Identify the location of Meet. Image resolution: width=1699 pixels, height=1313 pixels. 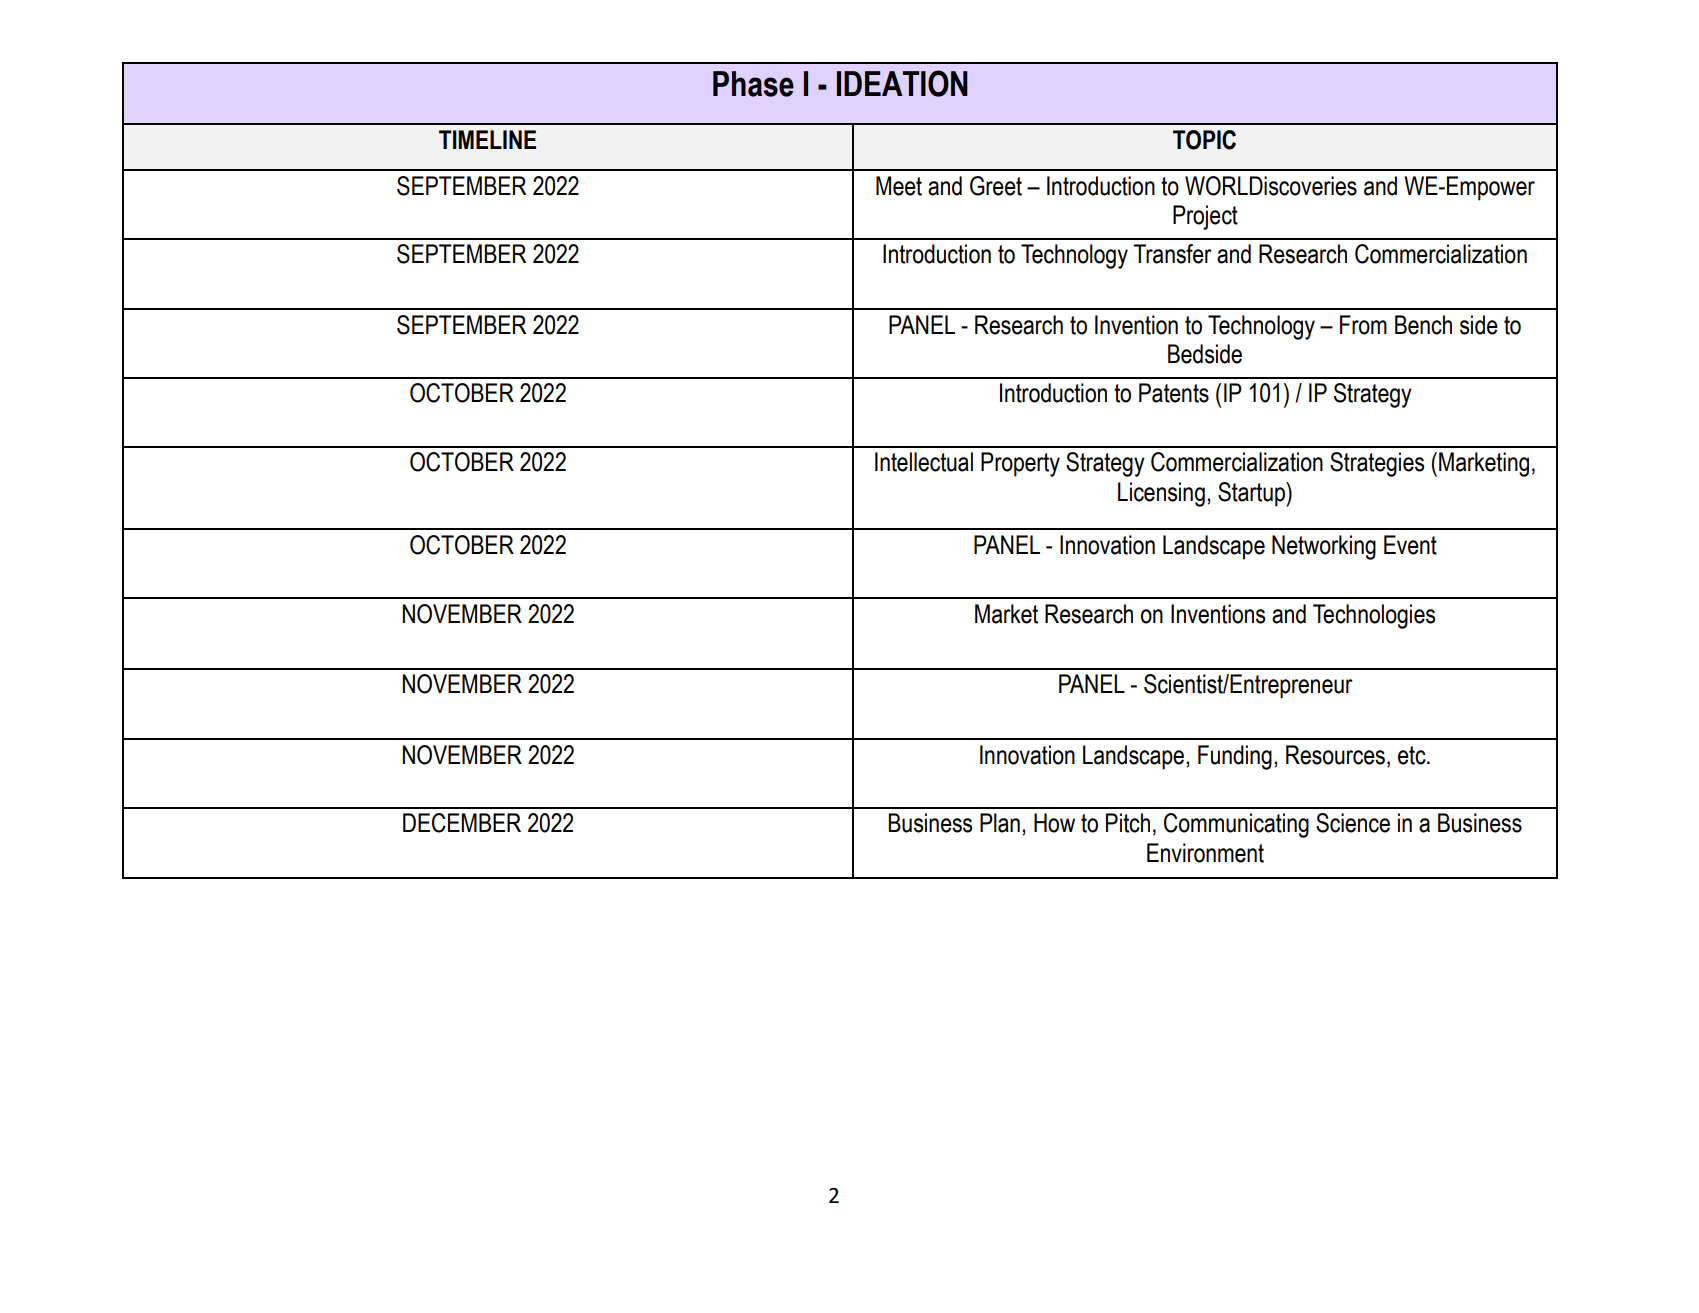
(899, 186).
